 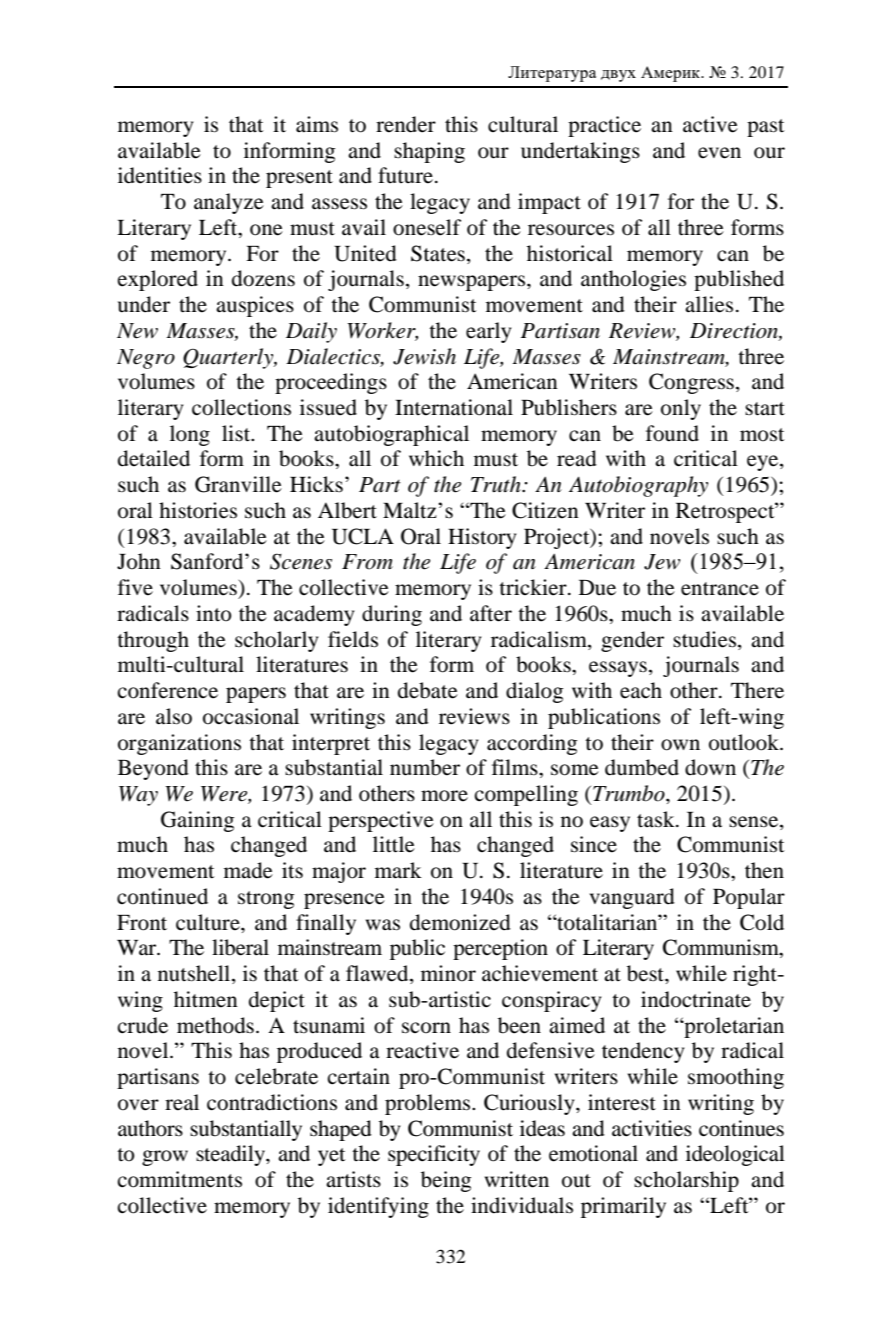 What do you see at coordinates (681, 409) in the screenshot?
I see `only` at bounding box center [681, 409].
